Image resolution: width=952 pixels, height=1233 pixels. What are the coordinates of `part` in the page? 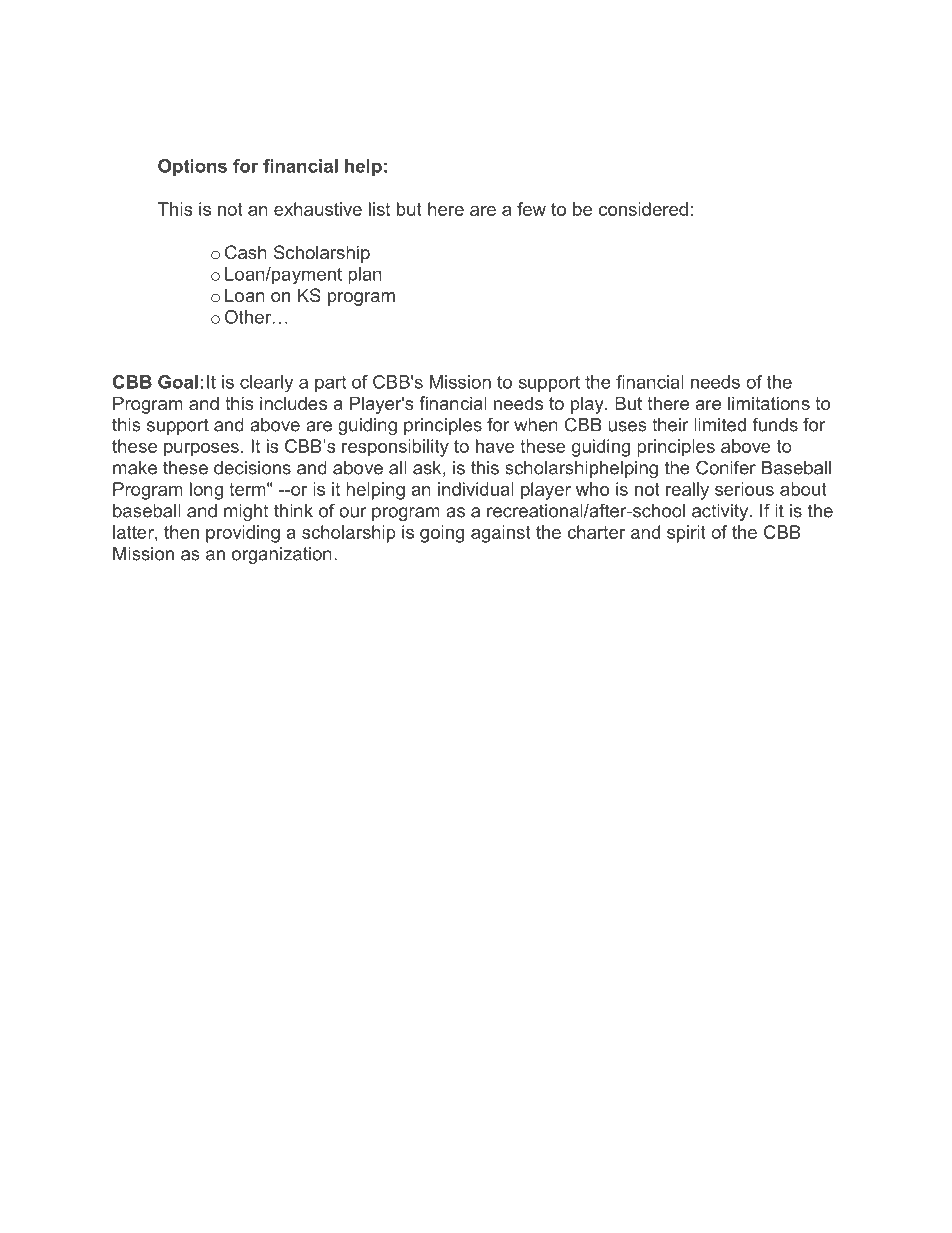 It's located at (330, 384).
